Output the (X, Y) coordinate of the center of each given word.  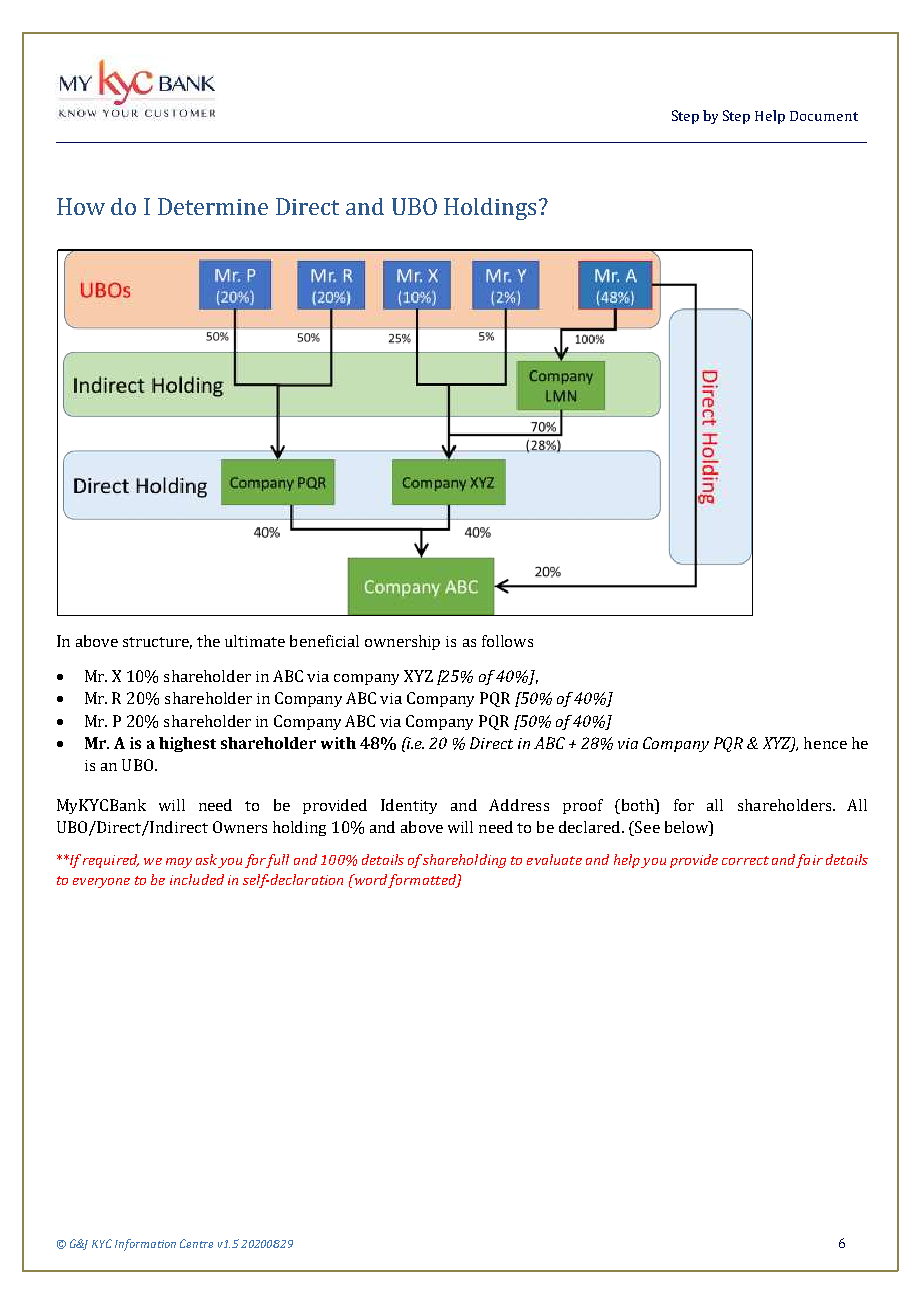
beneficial (324, 641)
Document (824, 116)
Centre (196, 1243)
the (208, 641)
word (369, 879)
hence (825, 743)
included (197, 879)
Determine (213, 206)
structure (157, 643)
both (637, 806)
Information (145, 1245)
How (81, 206)
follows (507, 641)
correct (745, 860)
